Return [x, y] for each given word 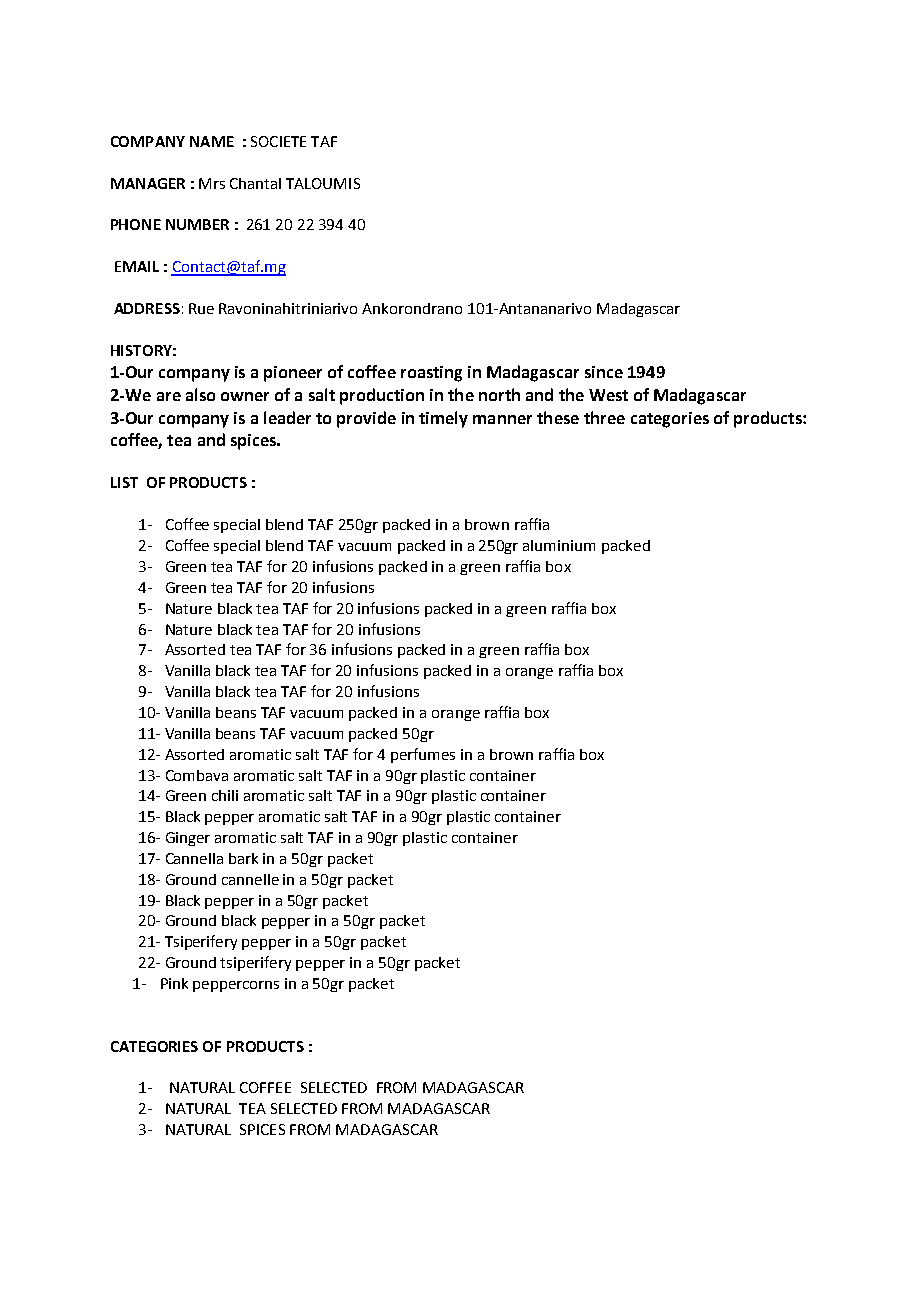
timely [443, 419]
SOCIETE [278, 141]
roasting [431, 374]
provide [366, 419]
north [499, 394]
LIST [124, 482]
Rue [201, 308]
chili [225, 795]
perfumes [423, 755]
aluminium [559, 545]
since [604, 372]
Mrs [212, 183]
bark [243, 858]
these [558, 417]
